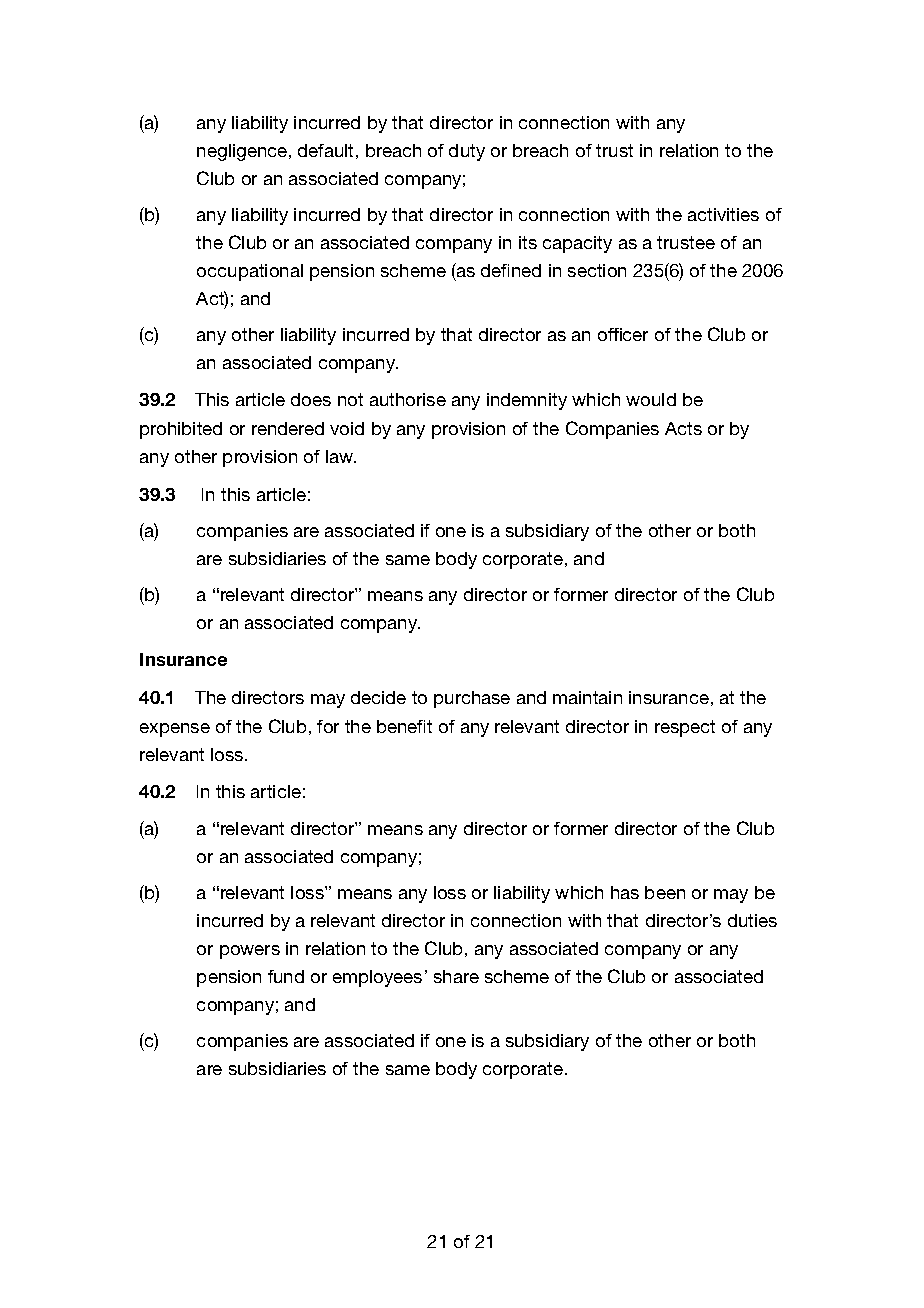  I want to click on would, so click(651, 399).
